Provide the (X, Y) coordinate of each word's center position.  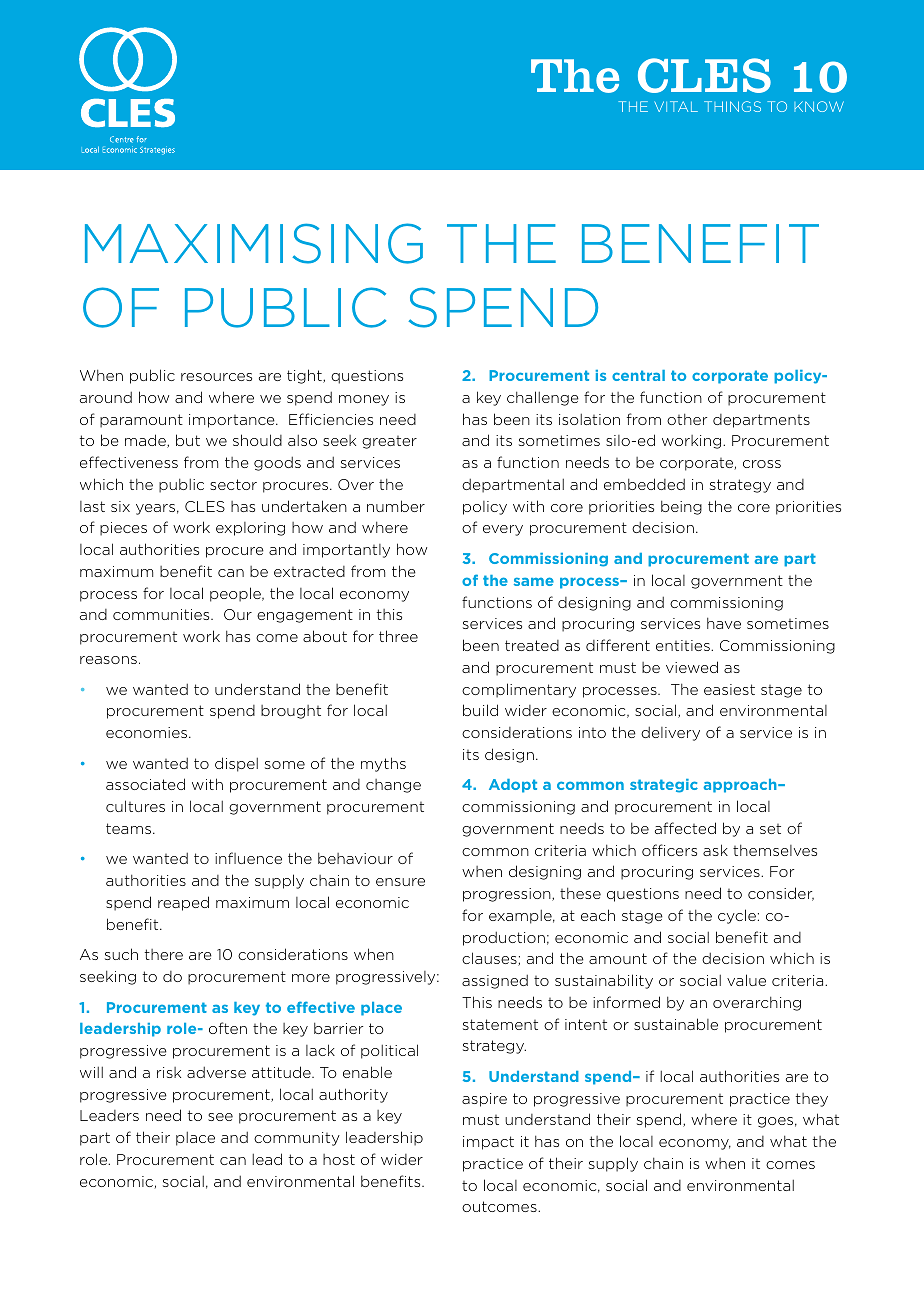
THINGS (732, 106)
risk (169, 1072)
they (811, 1100)
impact (488, 1143)
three (398, 636)
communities (162, 614)
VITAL (676, 106)
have (724, 623)
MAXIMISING (254, 243)
